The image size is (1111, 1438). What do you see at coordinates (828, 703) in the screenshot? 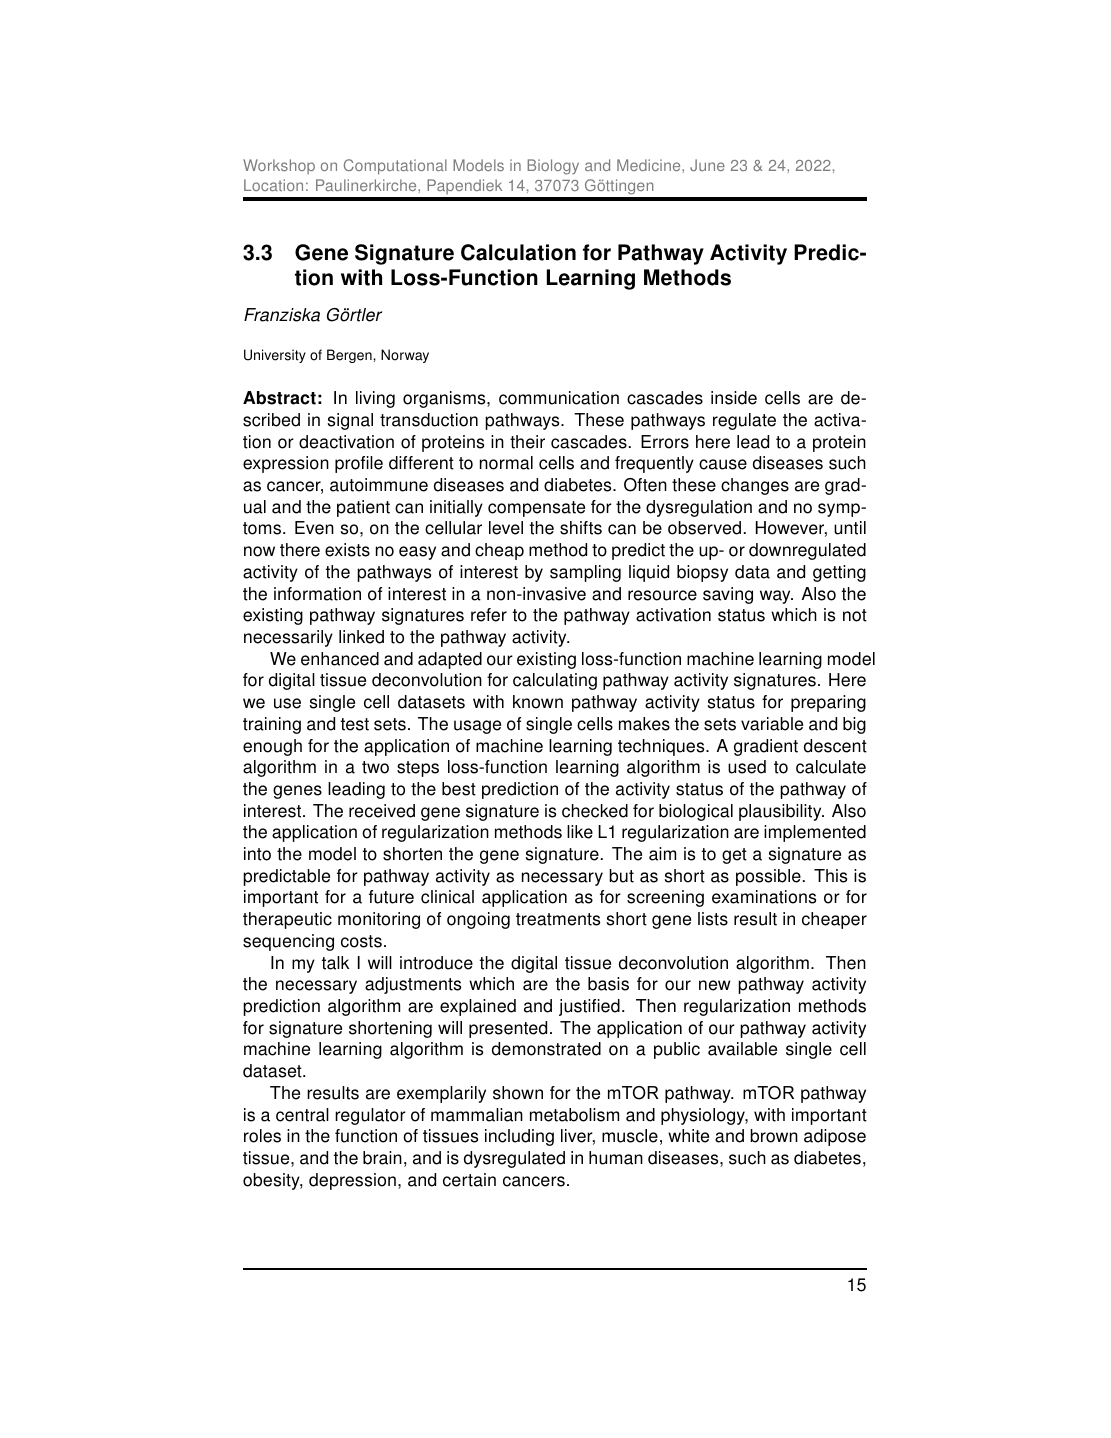
I see `preparing` at bounding box center [828, 703].
